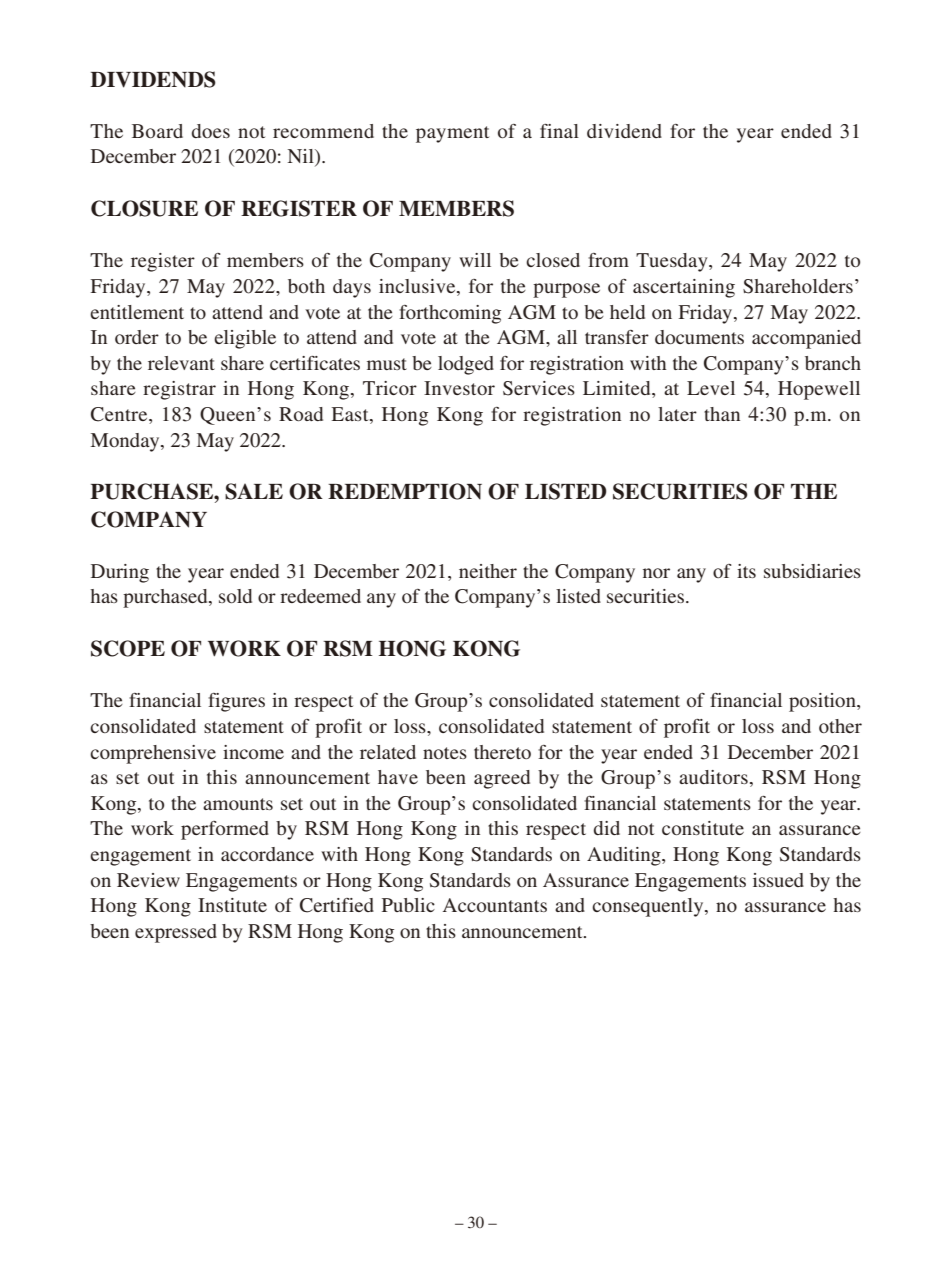 The width and height of the page is (952, 1270). What do you see at coordinates (495, 905) in the page?
I see `Accountants` at bounding box center [495, 905].
